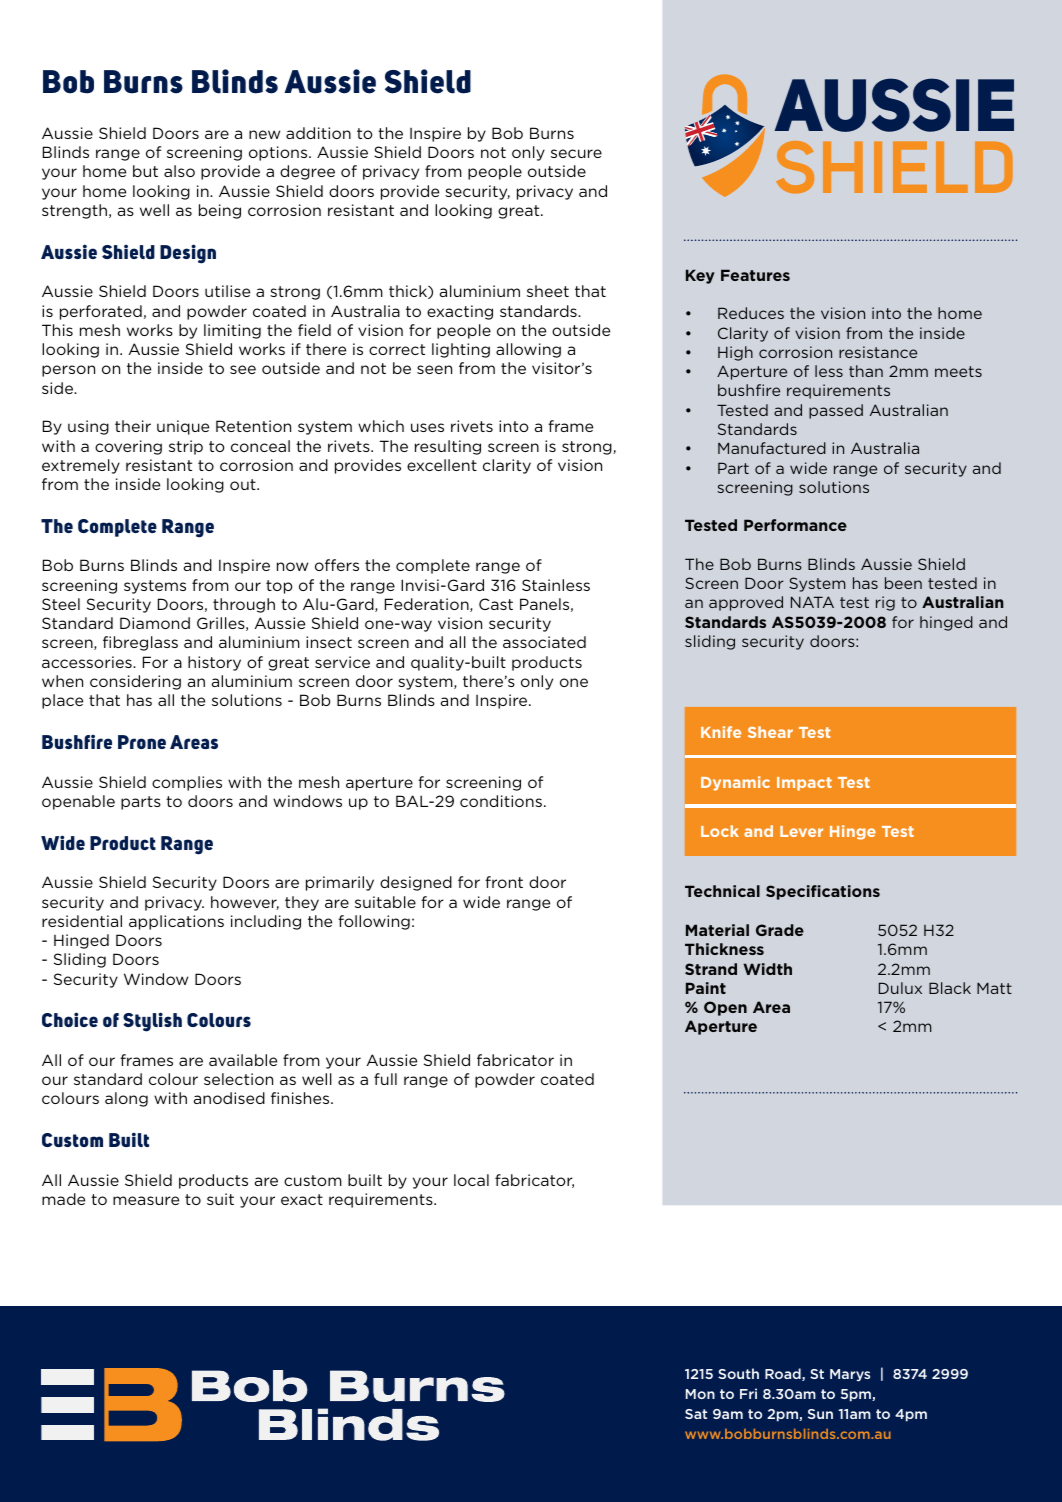 This document has width=1062, height=1502. I want to click on also, so click(179, 171).
